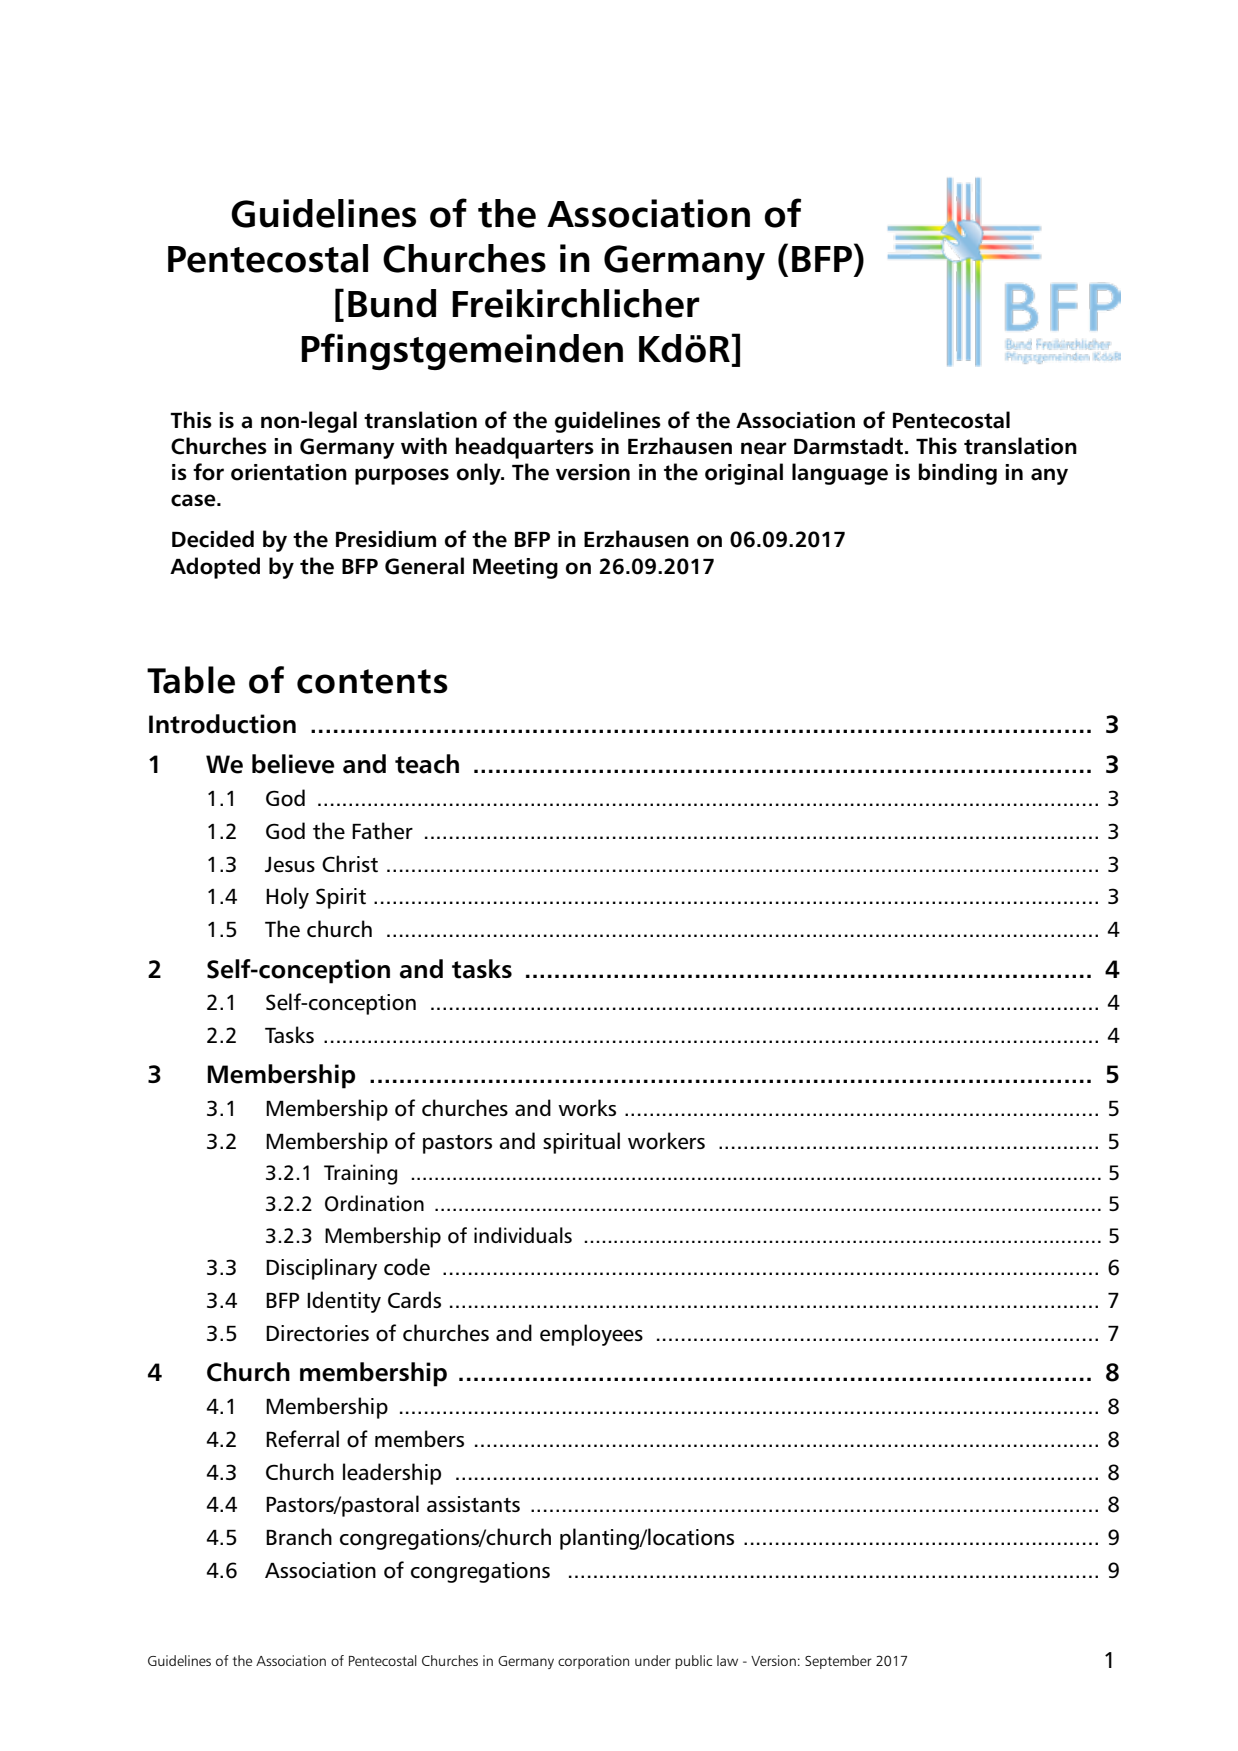  Describe the element at coordinates (840, 474) in the document. I see `language` at that location.
